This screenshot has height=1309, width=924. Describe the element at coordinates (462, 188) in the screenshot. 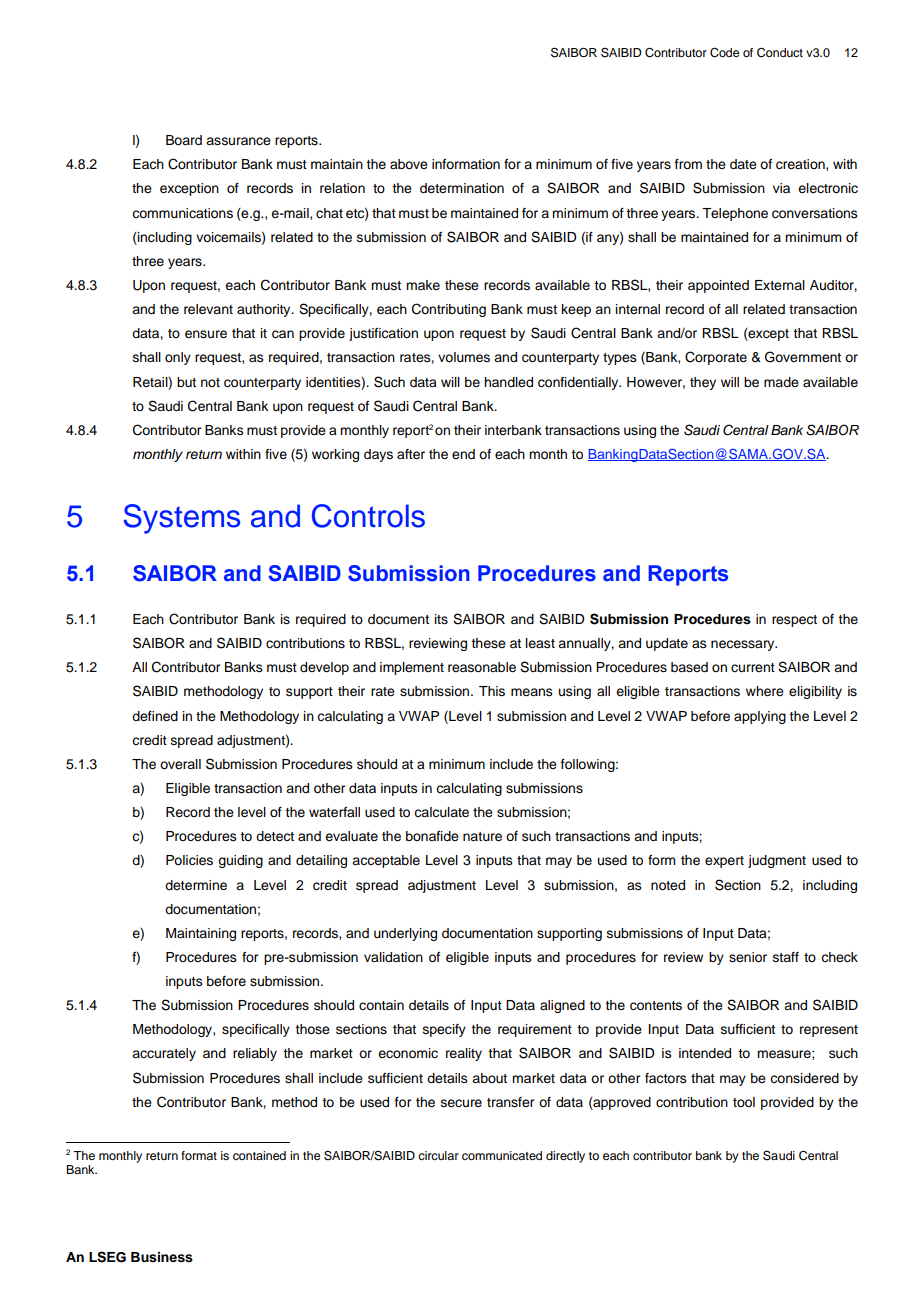

I see `determination` at that location.
